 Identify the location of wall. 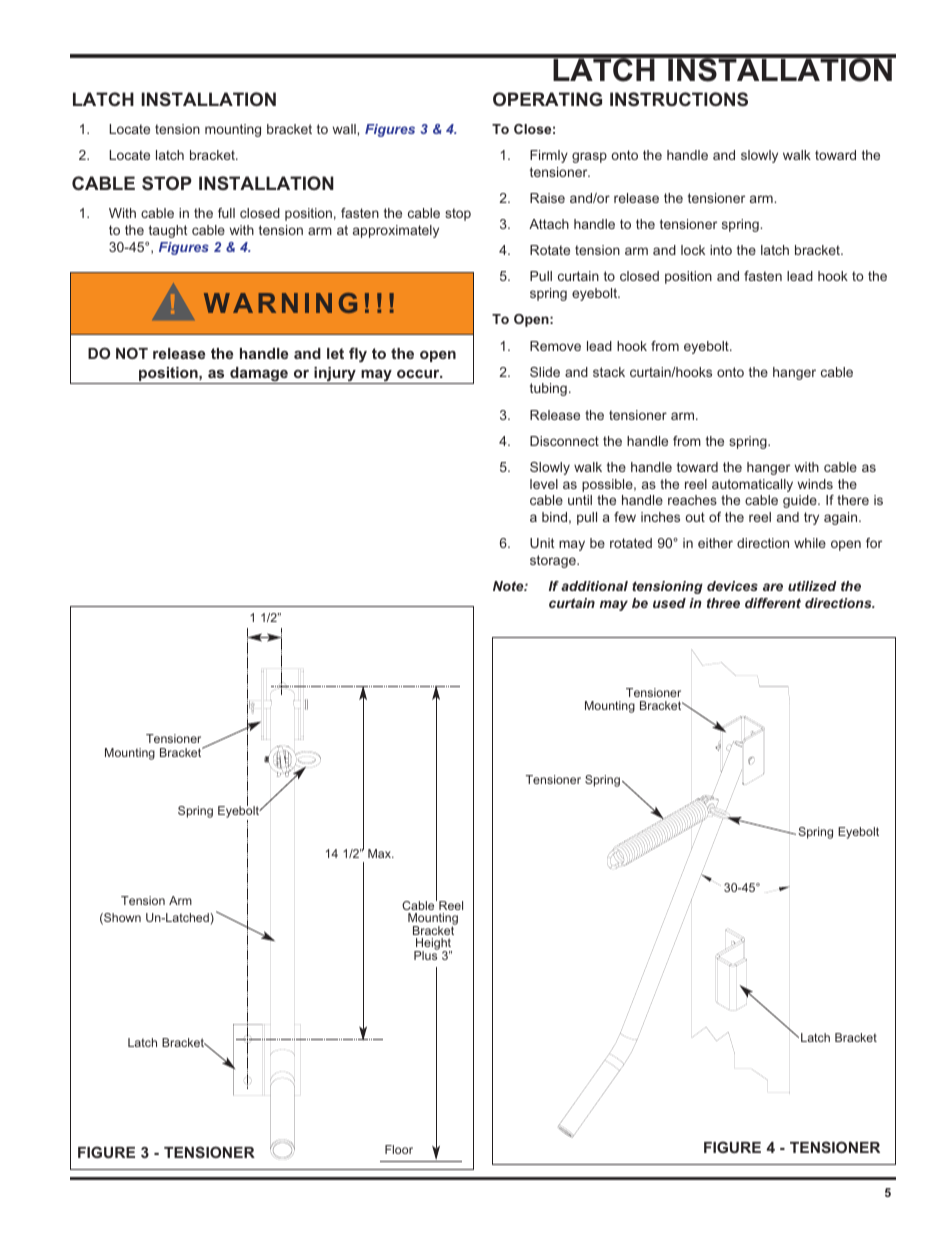
(345, 129).
